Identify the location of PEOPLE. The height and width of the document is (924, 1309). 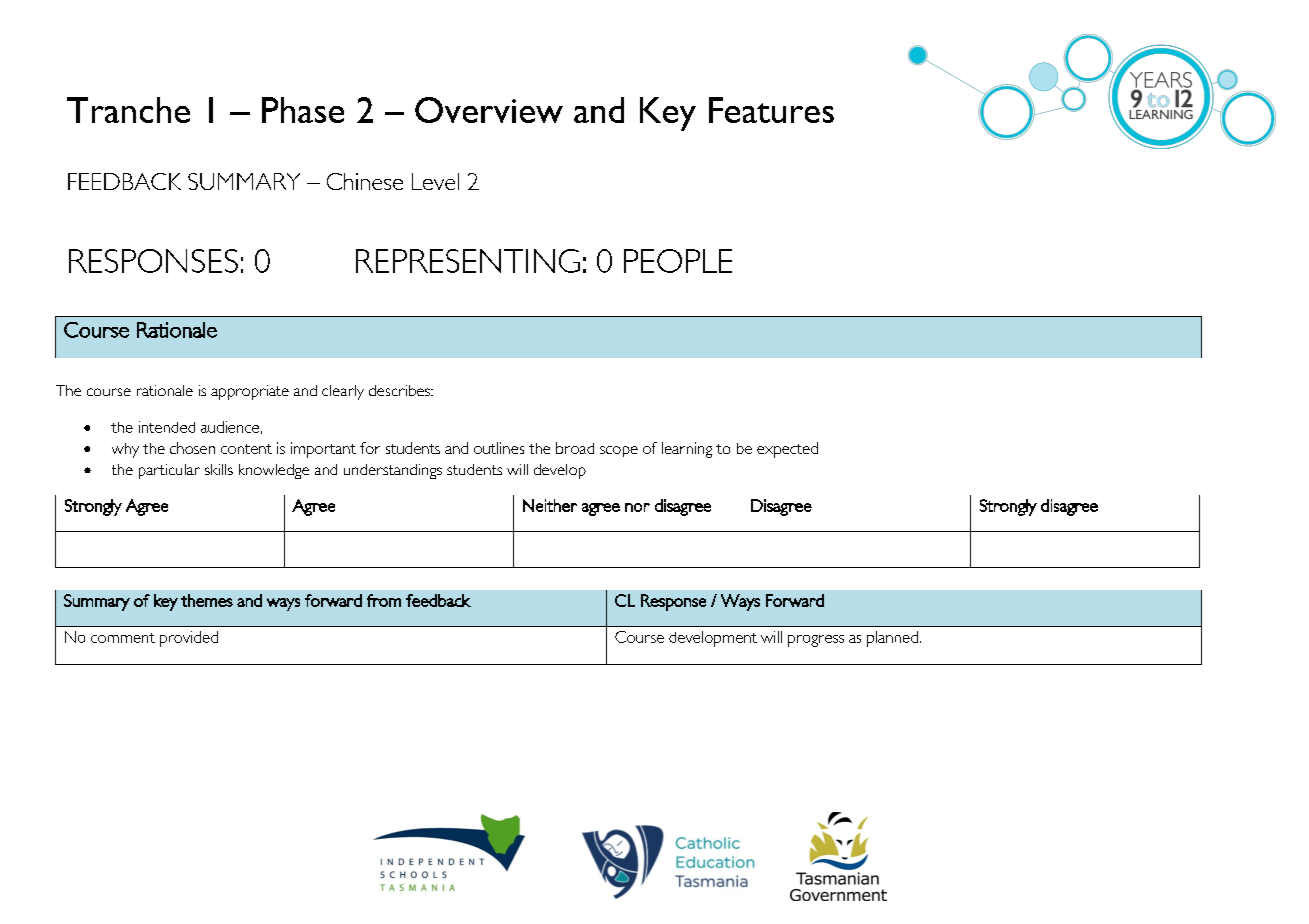
(678, 261).
